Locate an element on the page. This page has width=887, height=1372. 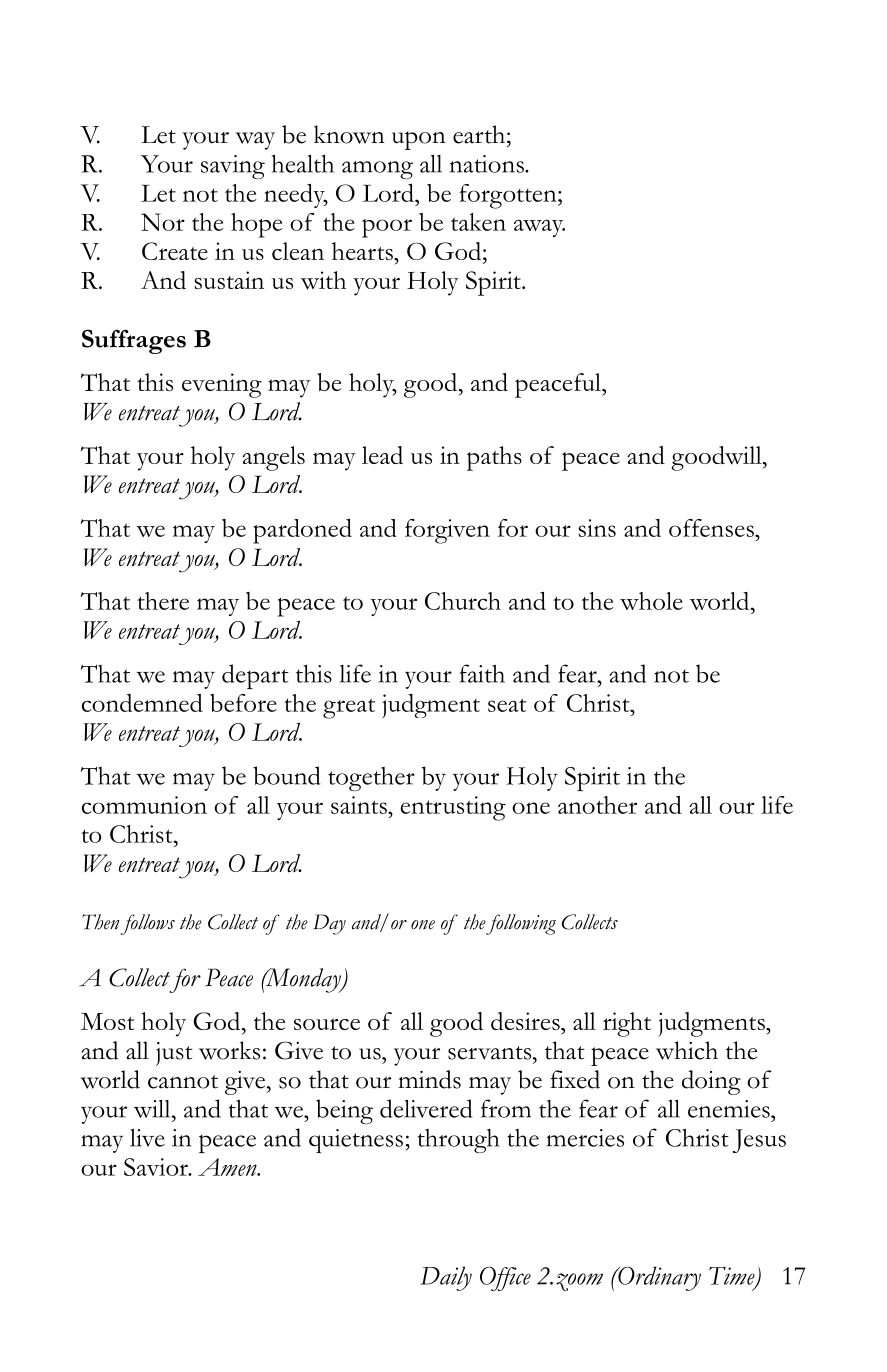
another is located at coordinates (597, 805).
